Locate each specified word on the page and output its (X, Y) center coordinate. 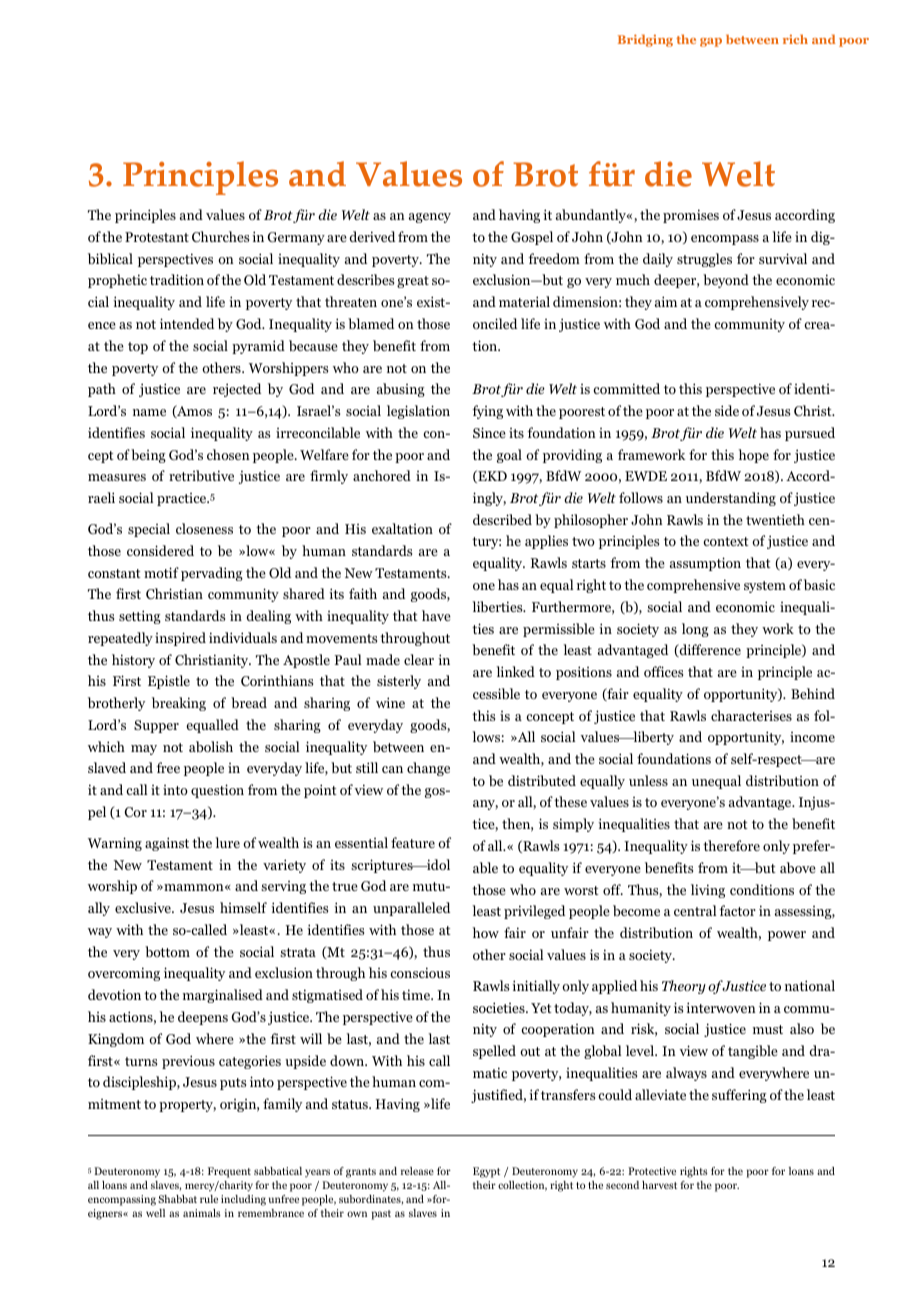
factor (737, 910)
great (413, 282)
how (486, 932)
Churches (220, 236)
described (502, 519)
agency (430, 218)
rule (209, 1199)
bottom (167, 951)
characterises (751, 715)
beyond (726, 281)
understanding (731, 499)
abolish (211, 746)
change (428, 769)
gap (711, 42)
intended (187, 323)
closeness (204, 528)
